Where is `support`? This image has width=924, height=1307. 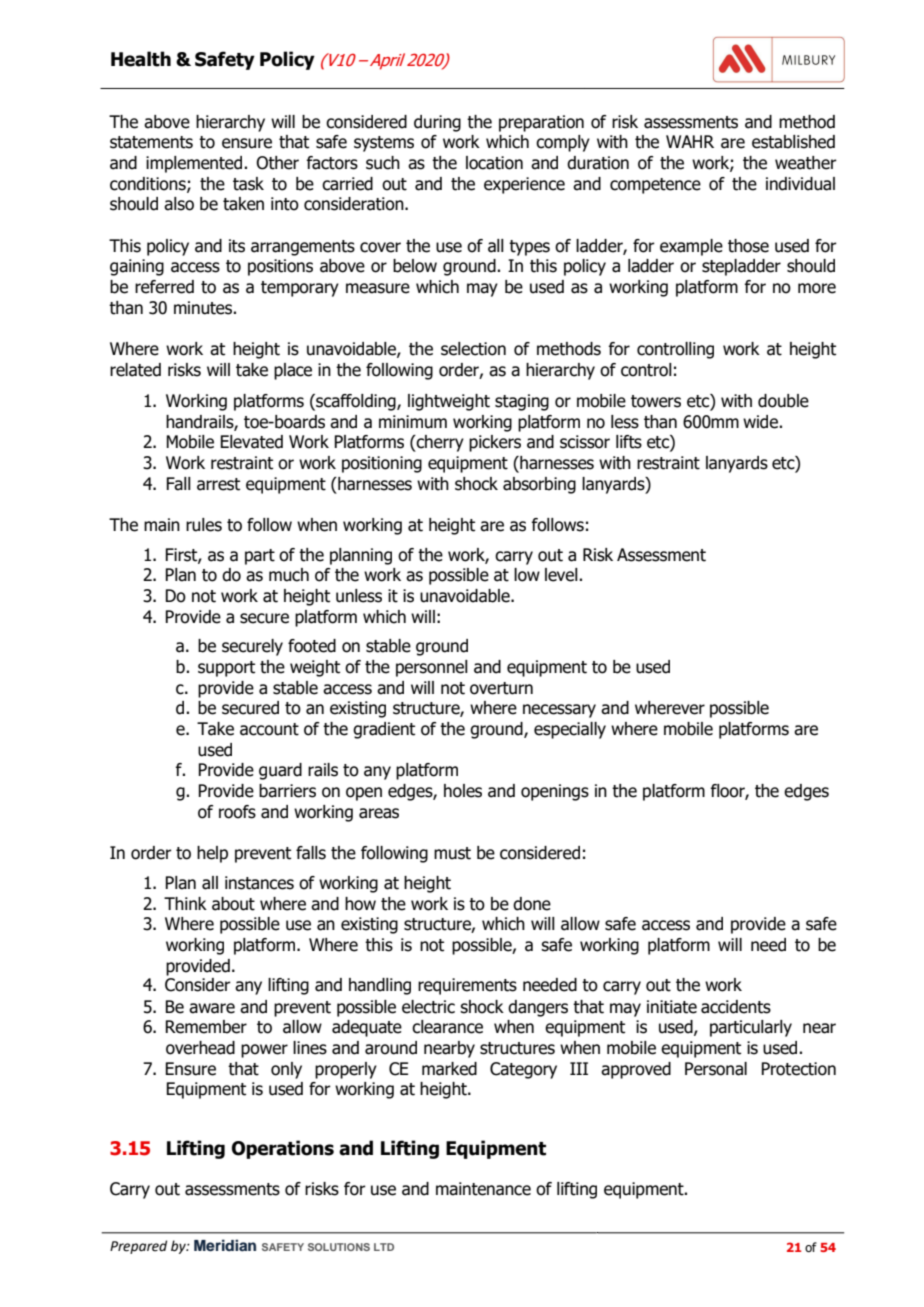
support is located at coordinates (226, 669).
